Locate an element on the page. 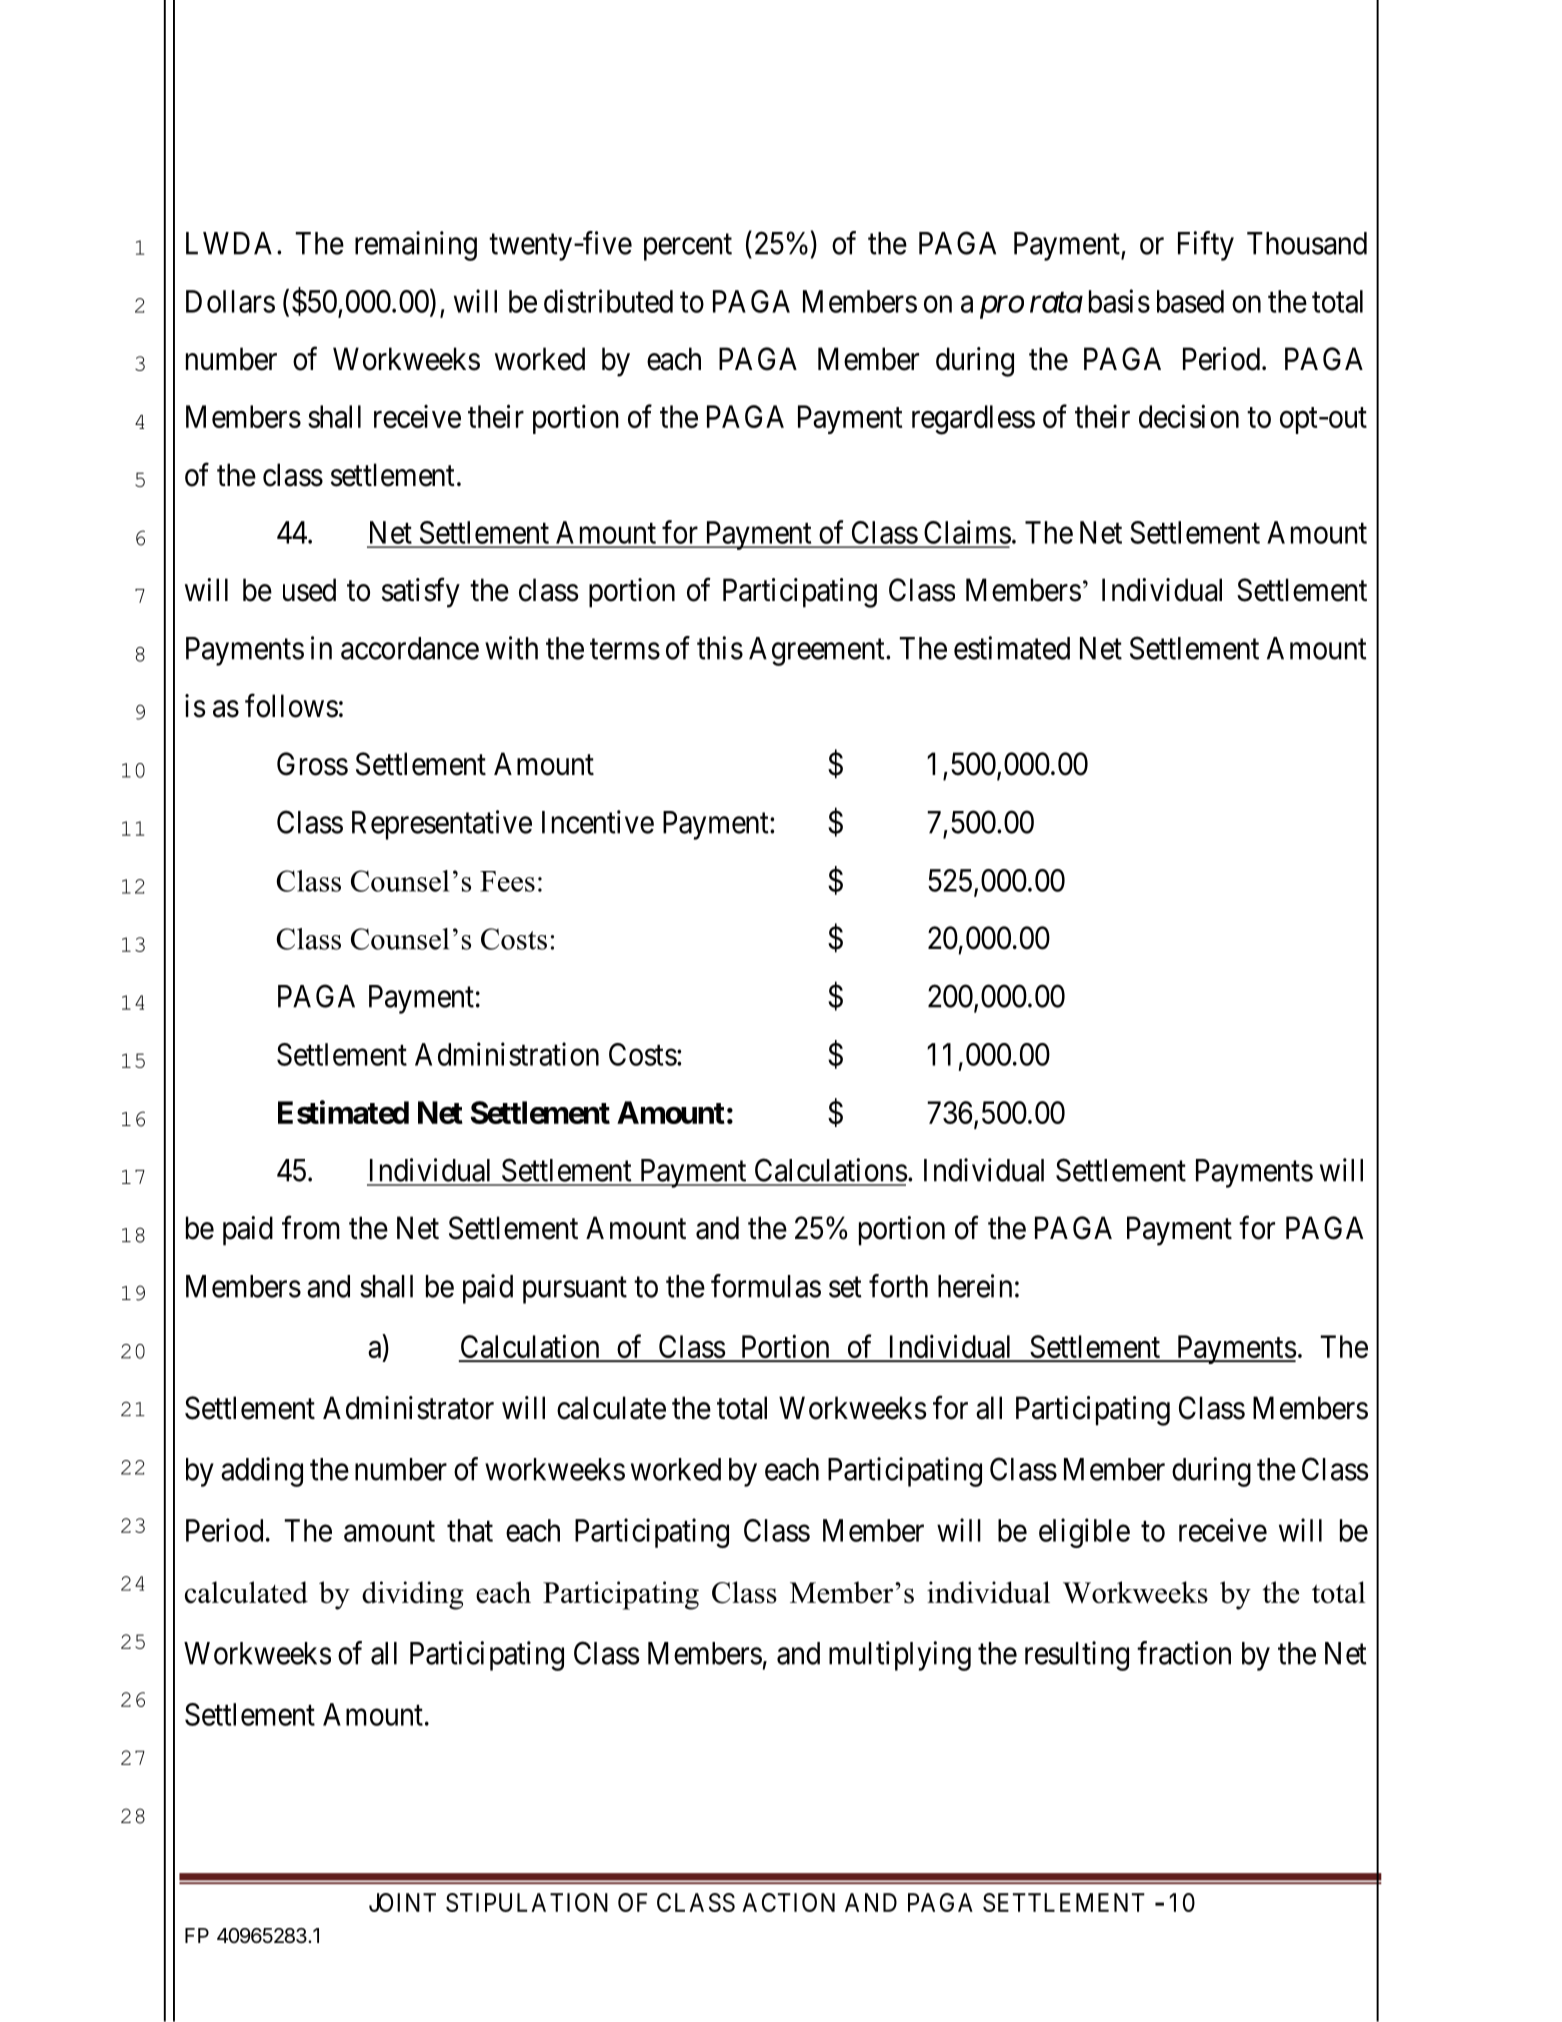 This document has width=1562, height=2022. JOINT is located at coordinates (402, 1902).
